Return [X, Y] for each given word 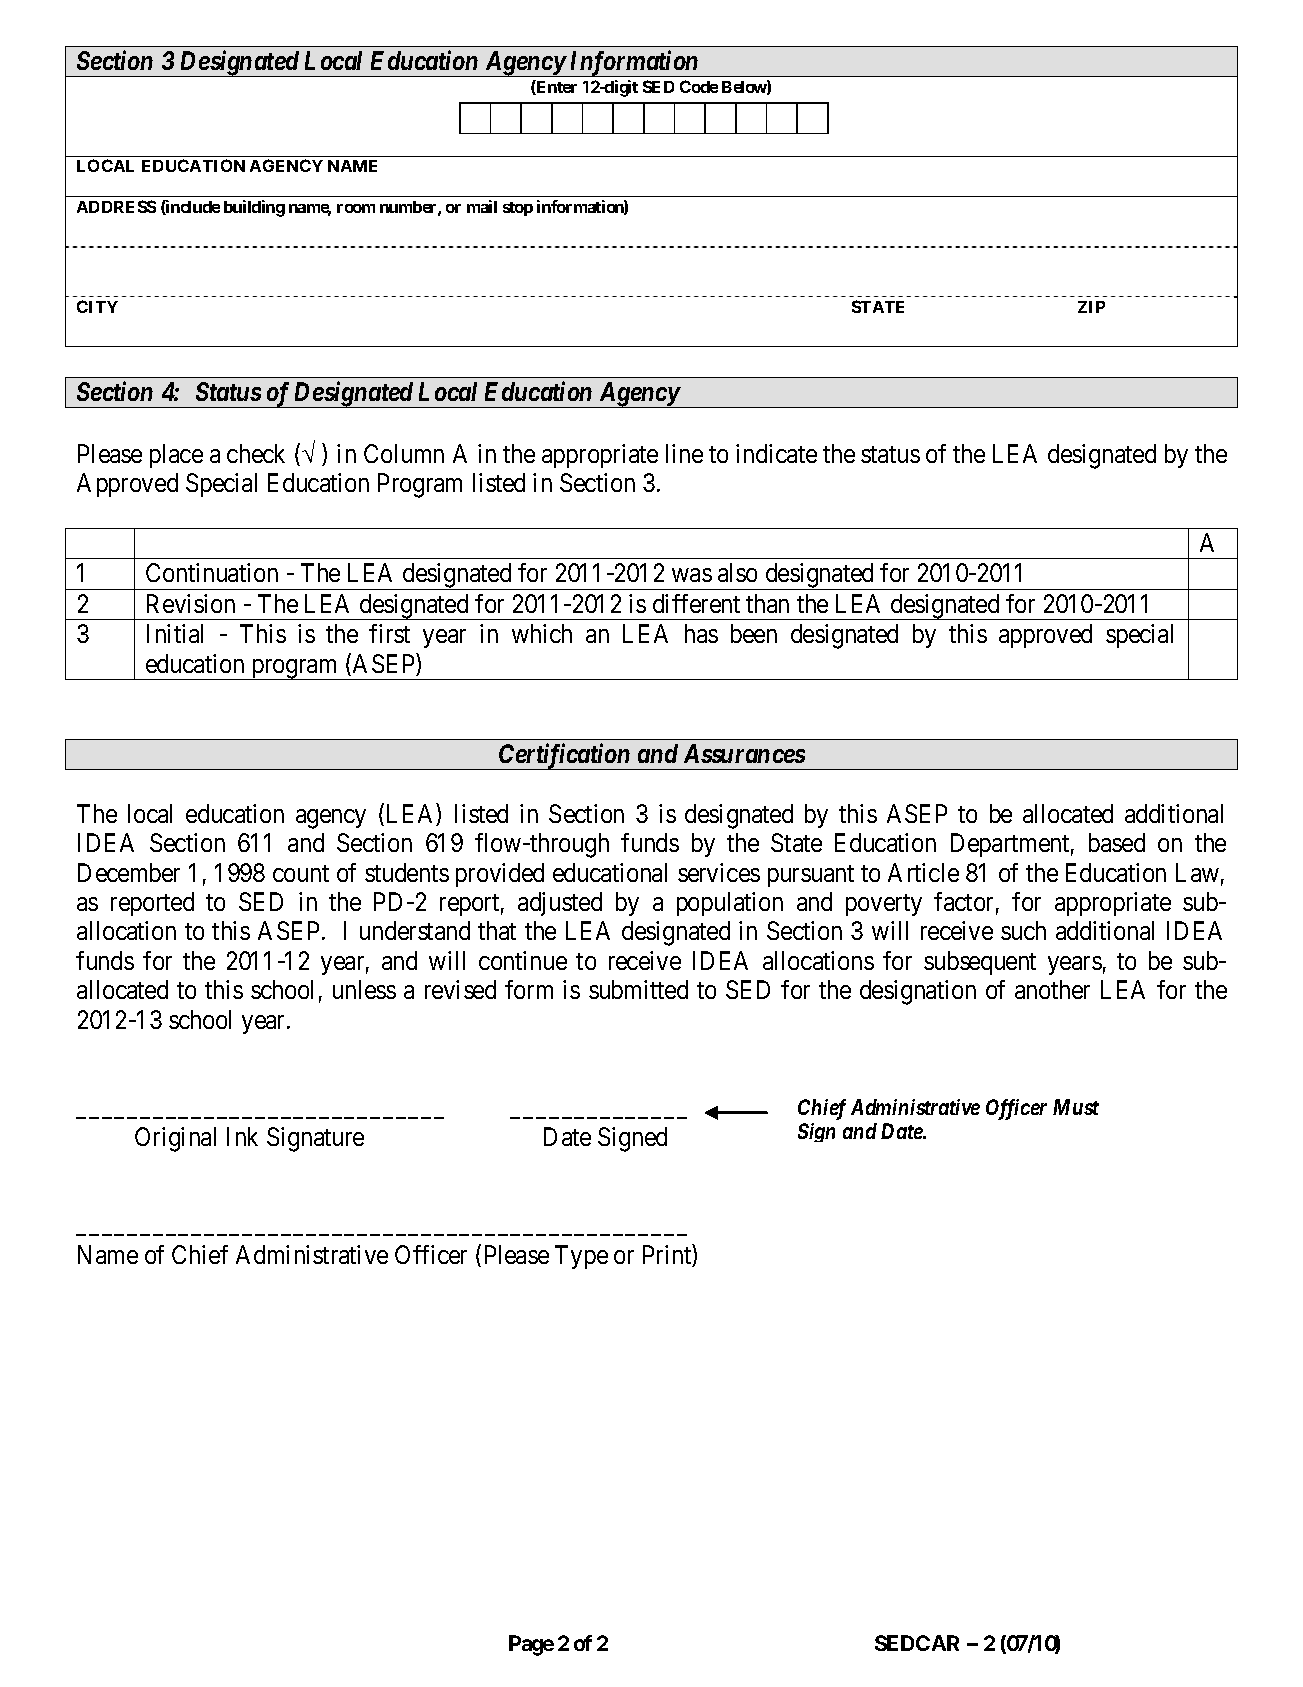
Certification [564, 756]
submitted [638, 989]
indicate [776, 453]
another [1052, 989]
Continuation [212, 572]
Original [175, 1139]
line [684, 453]
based [1117, 842]
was [692, 575]
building [254, 208]
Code [699, 86]
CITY [97, 306]
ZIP [1091, 307]
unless [364, 989]
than [767, 603]
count [301, 873]
